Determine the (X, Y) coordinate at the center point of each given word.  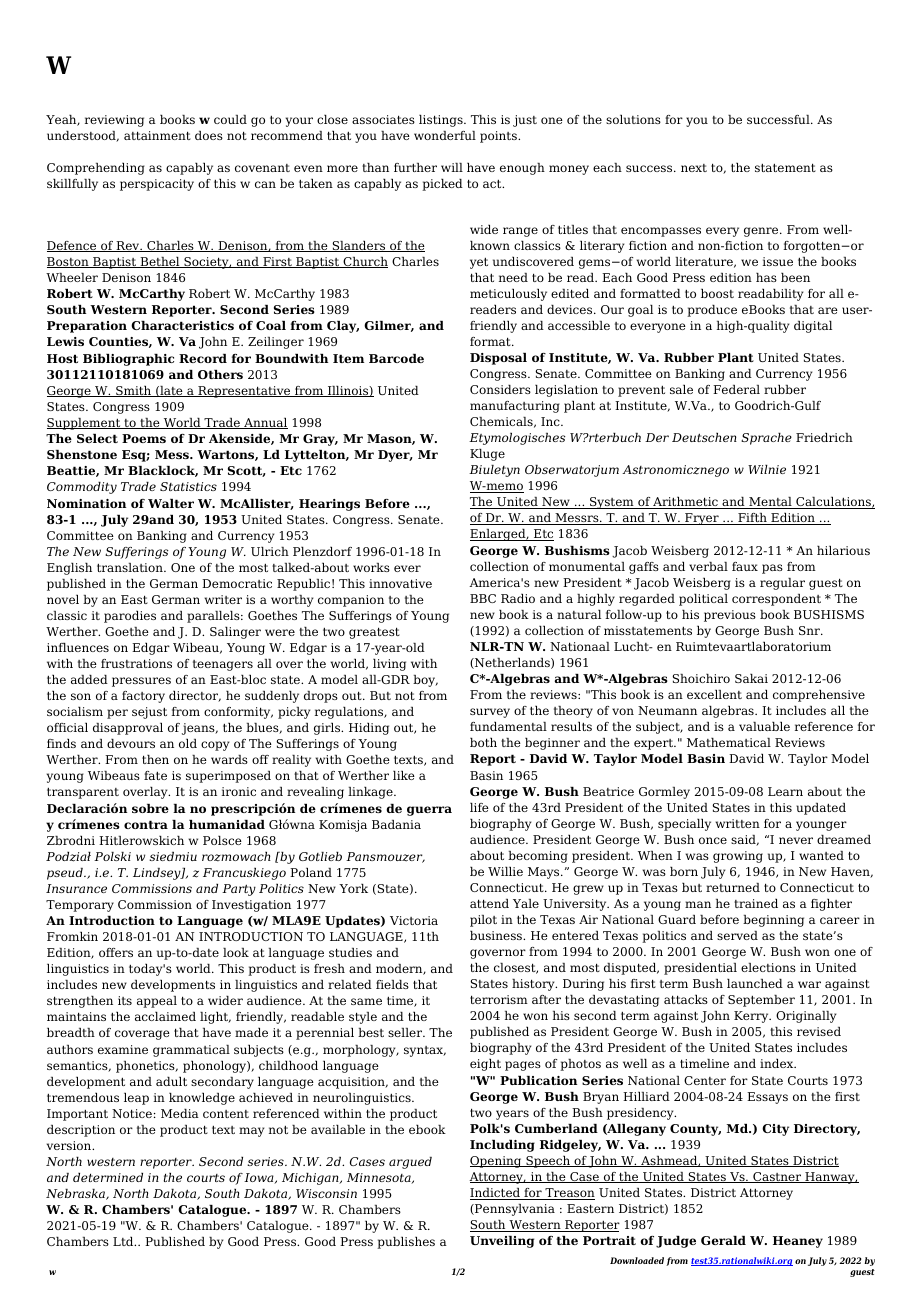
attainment (157, 135)
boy (425, 681)
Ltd (124, 1241)
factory (143, 697)
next (694, 168)
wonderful (445, 135)
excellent (714, 694)
